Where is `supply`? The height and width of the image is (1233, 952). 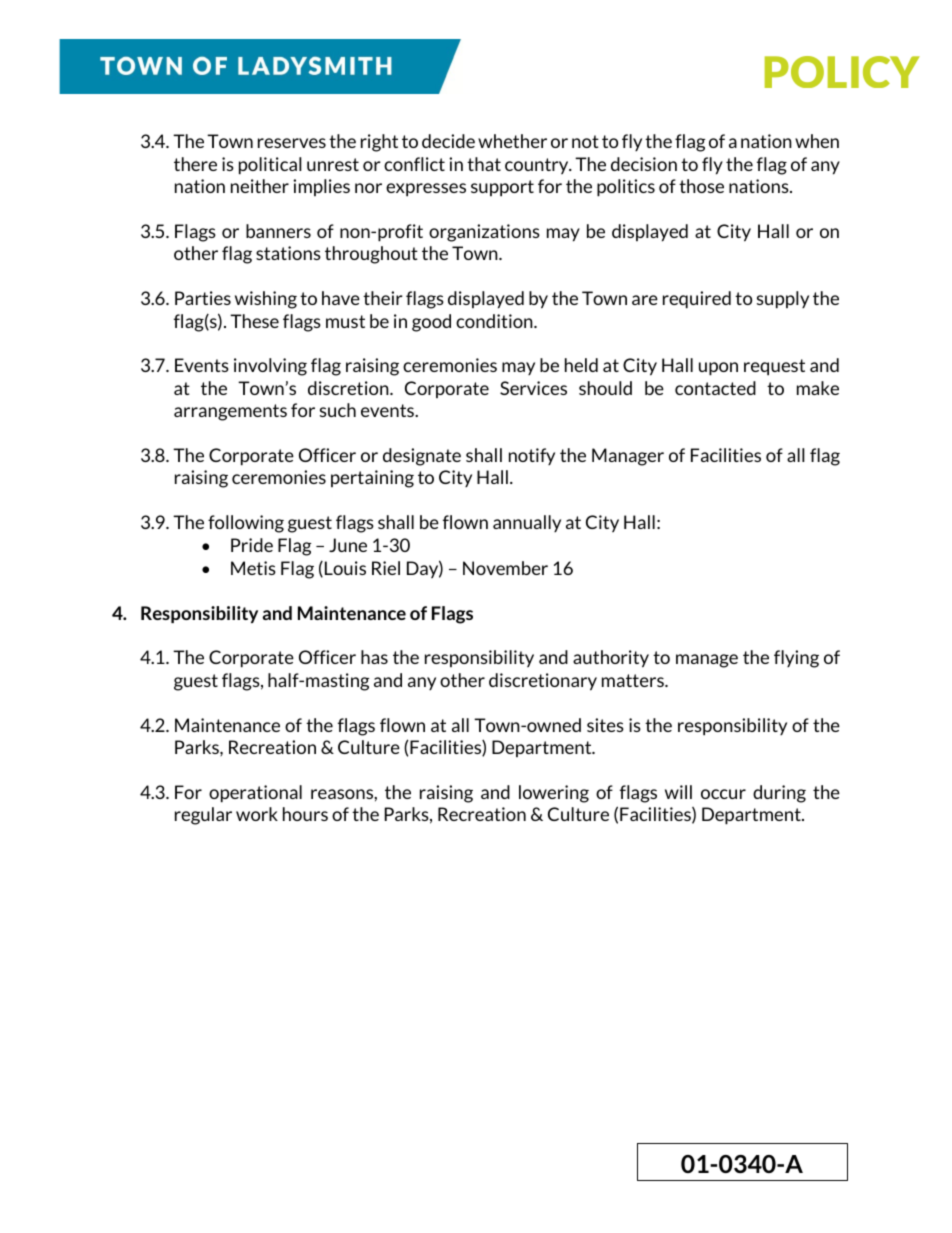
supply is located at coordinates (783, 300).
